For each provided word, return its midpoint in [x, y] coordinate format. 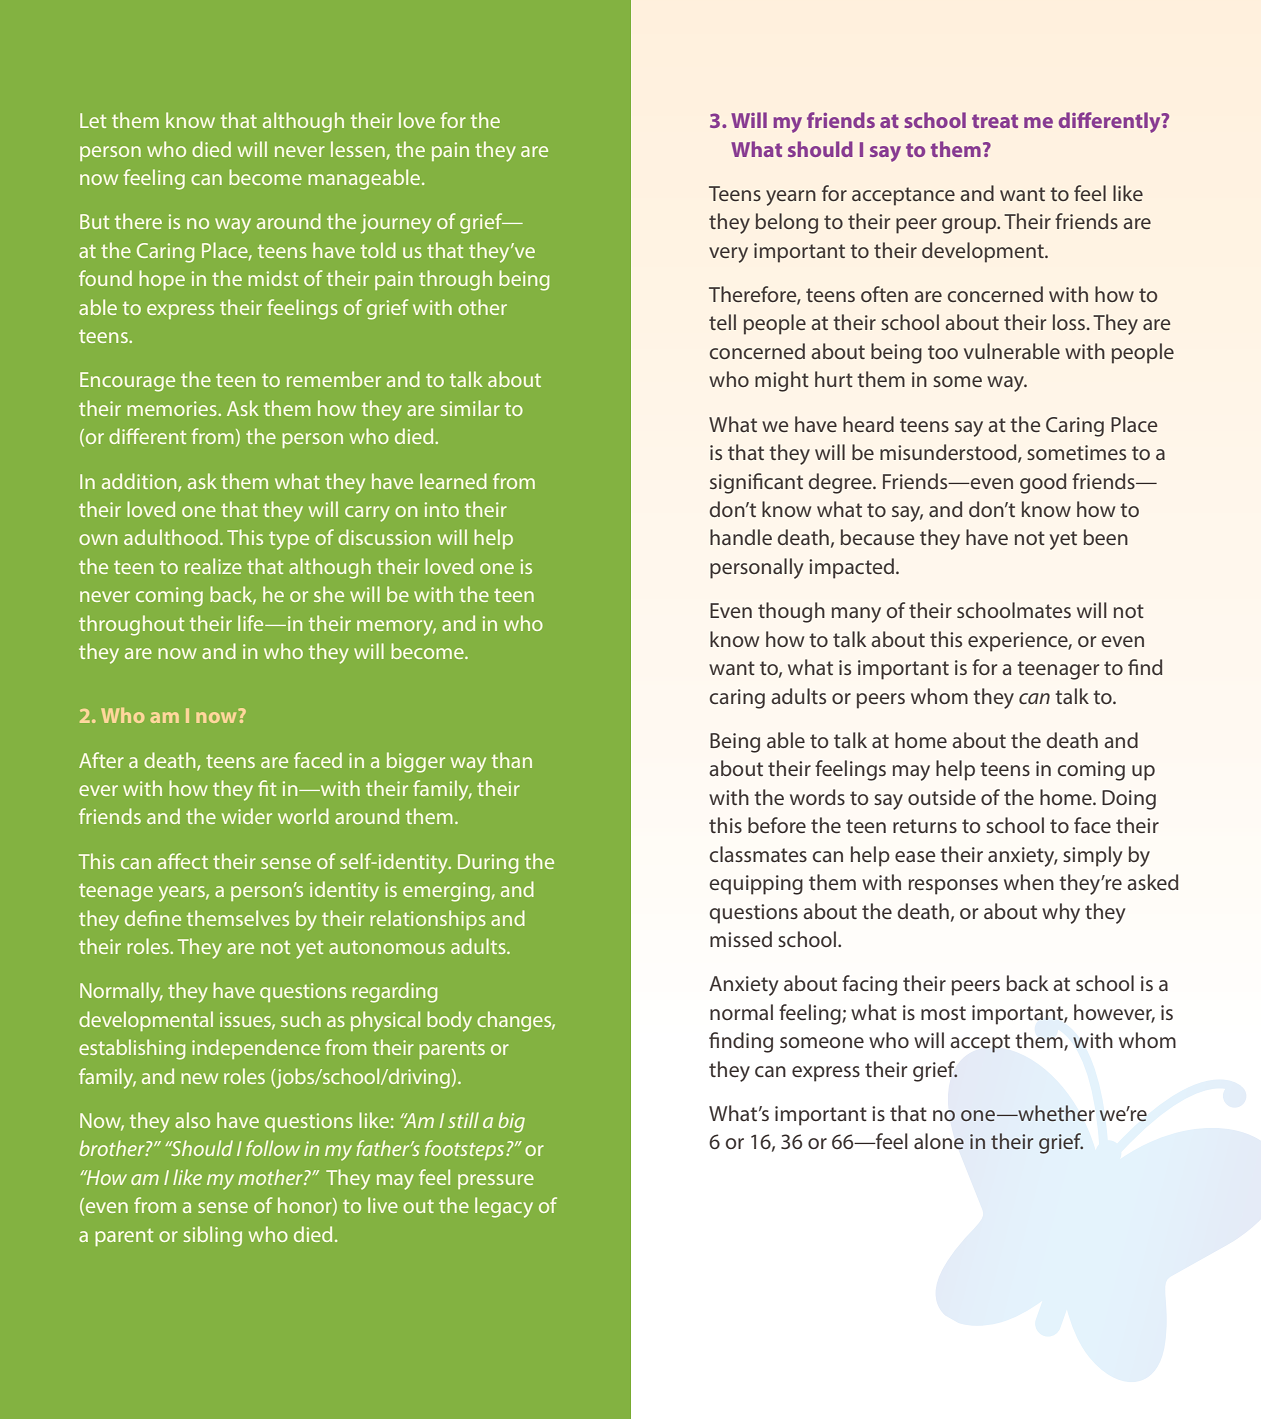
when [1029, 882]
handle [741, 537]
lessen [358, 149]
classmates [758, 854]
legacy [504, 1207]
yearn [791, 198]
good [1043, 483]
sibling [213, 1236]
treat [995, 121]
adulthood [171, 537]
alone [939, 1141]
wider [247, 816]
